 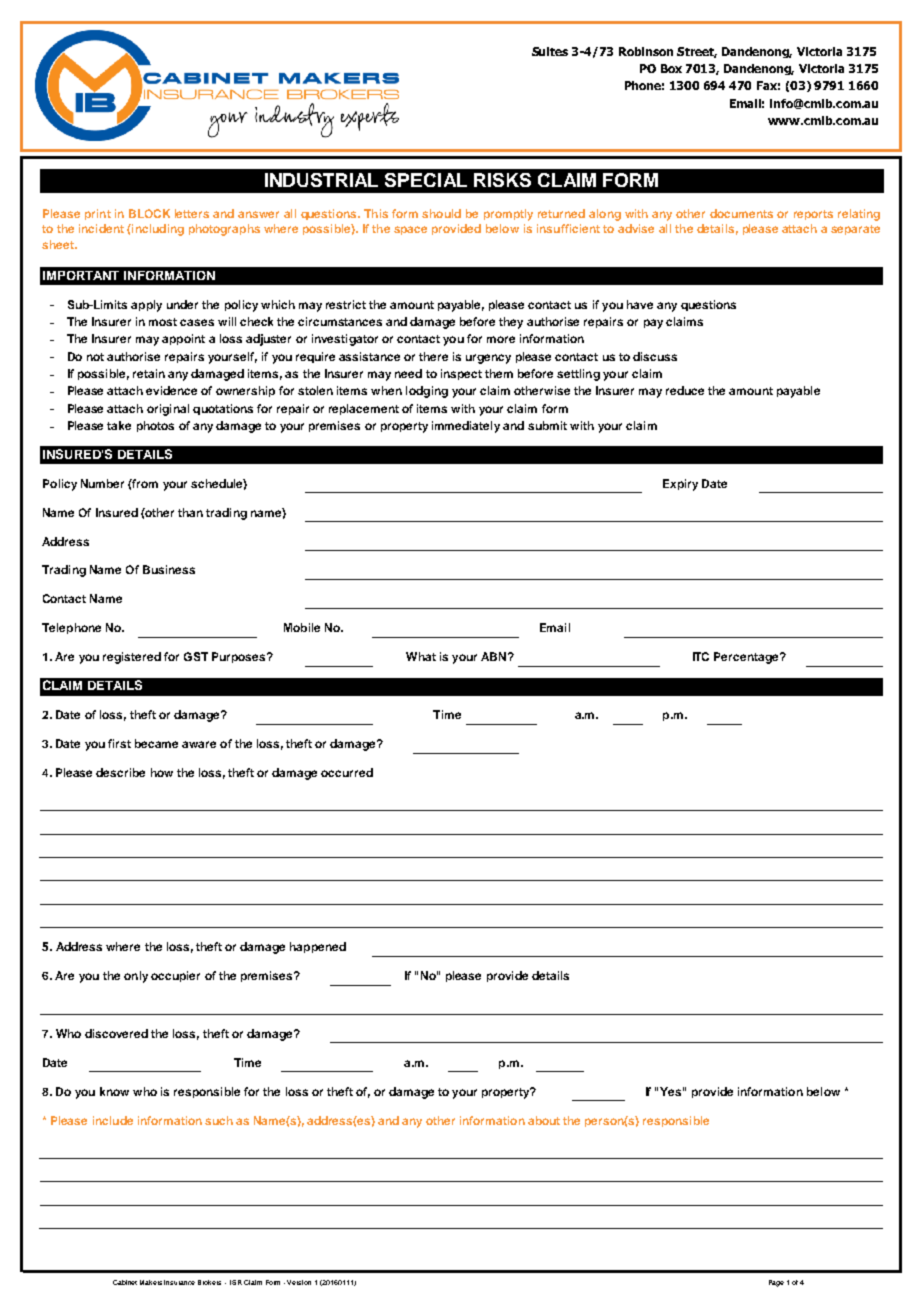 I want to click on about, so click(x=544, y=1120).
